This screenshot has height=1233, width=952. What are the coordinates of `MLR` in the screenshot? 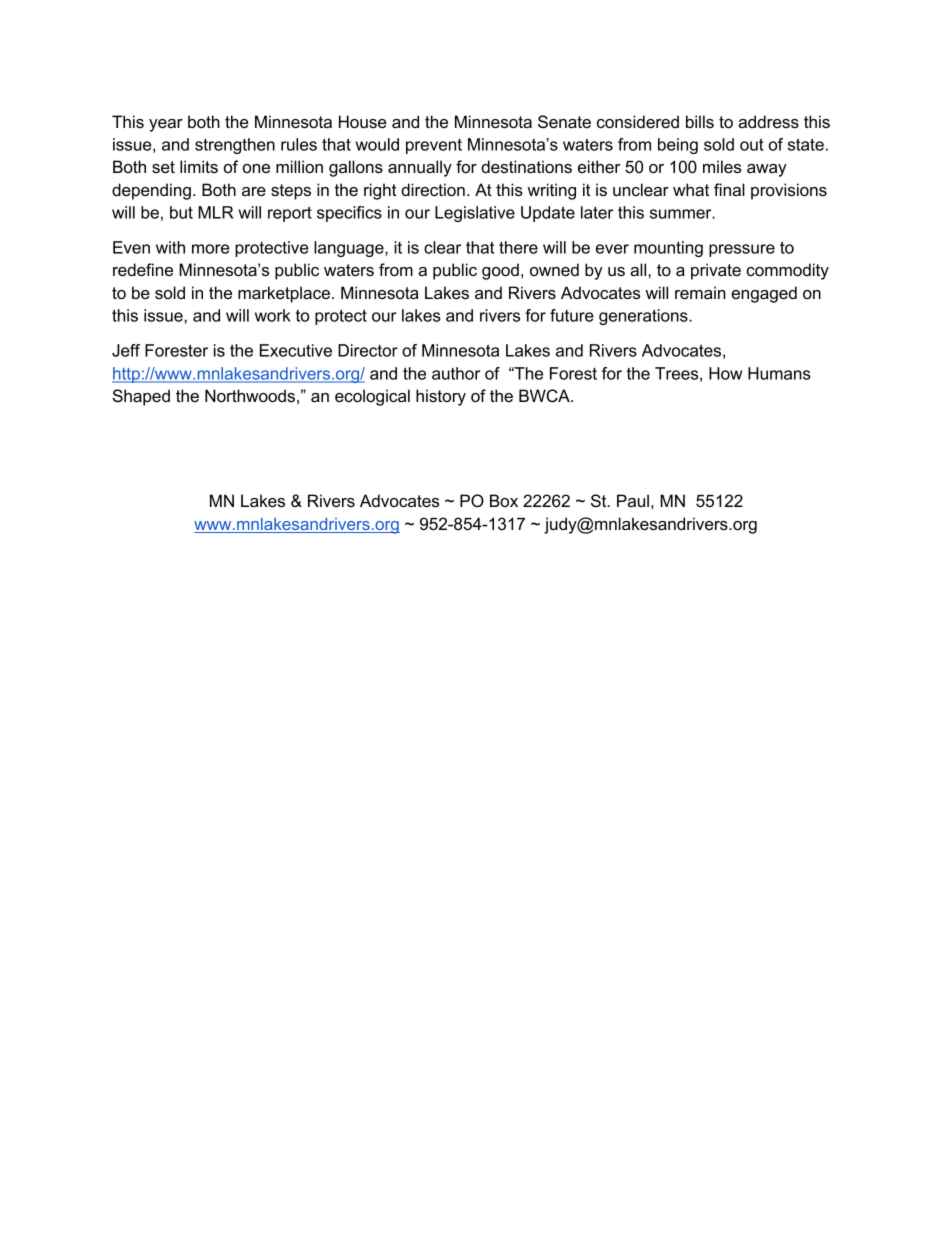 It's located at (216, 212).
